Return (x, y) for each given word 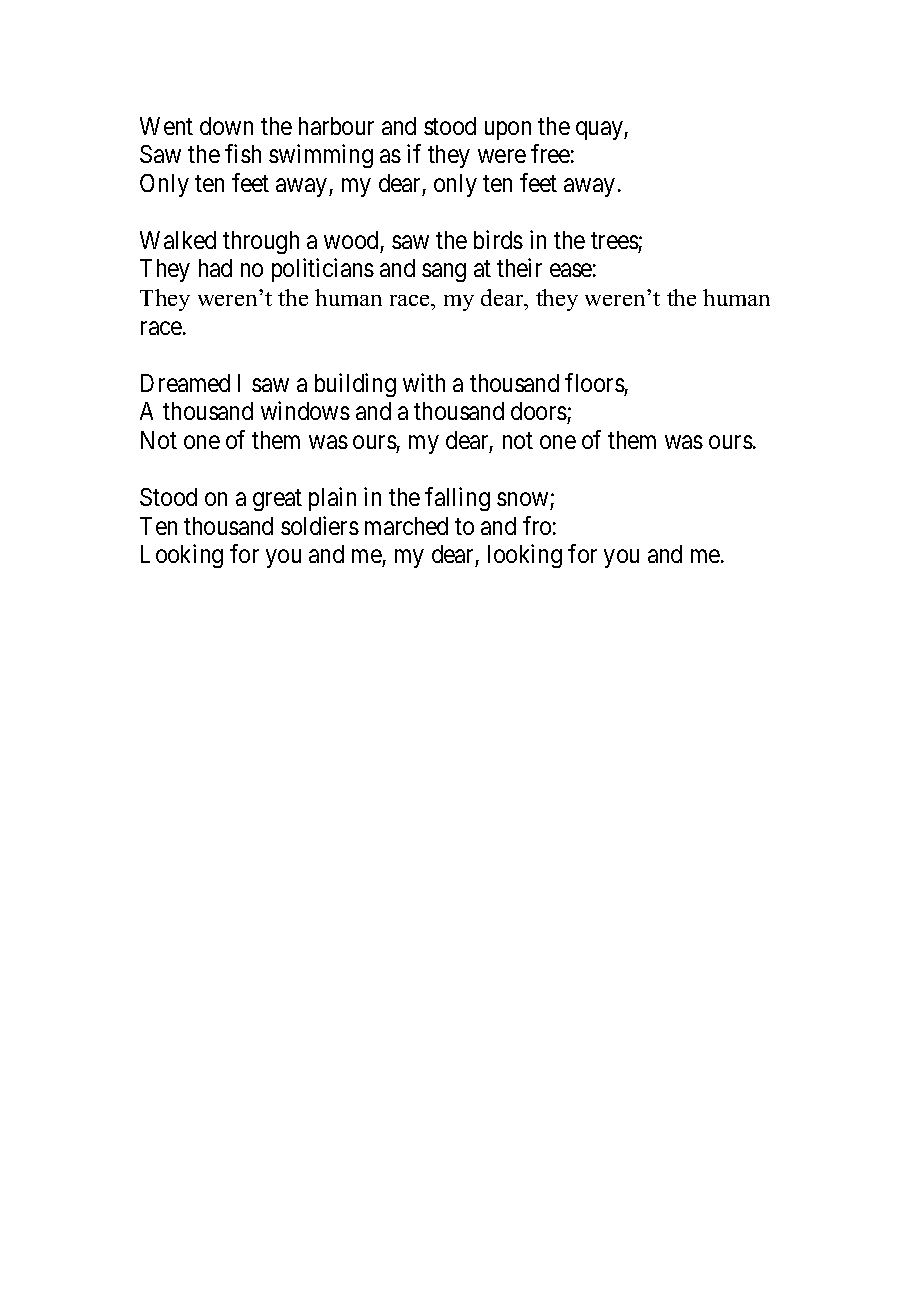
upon (508, 130)
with (424, 382)
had (215, 268)
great (277, 500)
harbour (336, 126)
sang (444, 273)
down (226, 126)
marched (406, 526)
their (519, 268)
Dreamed (185, 383)
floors (595, 382)
